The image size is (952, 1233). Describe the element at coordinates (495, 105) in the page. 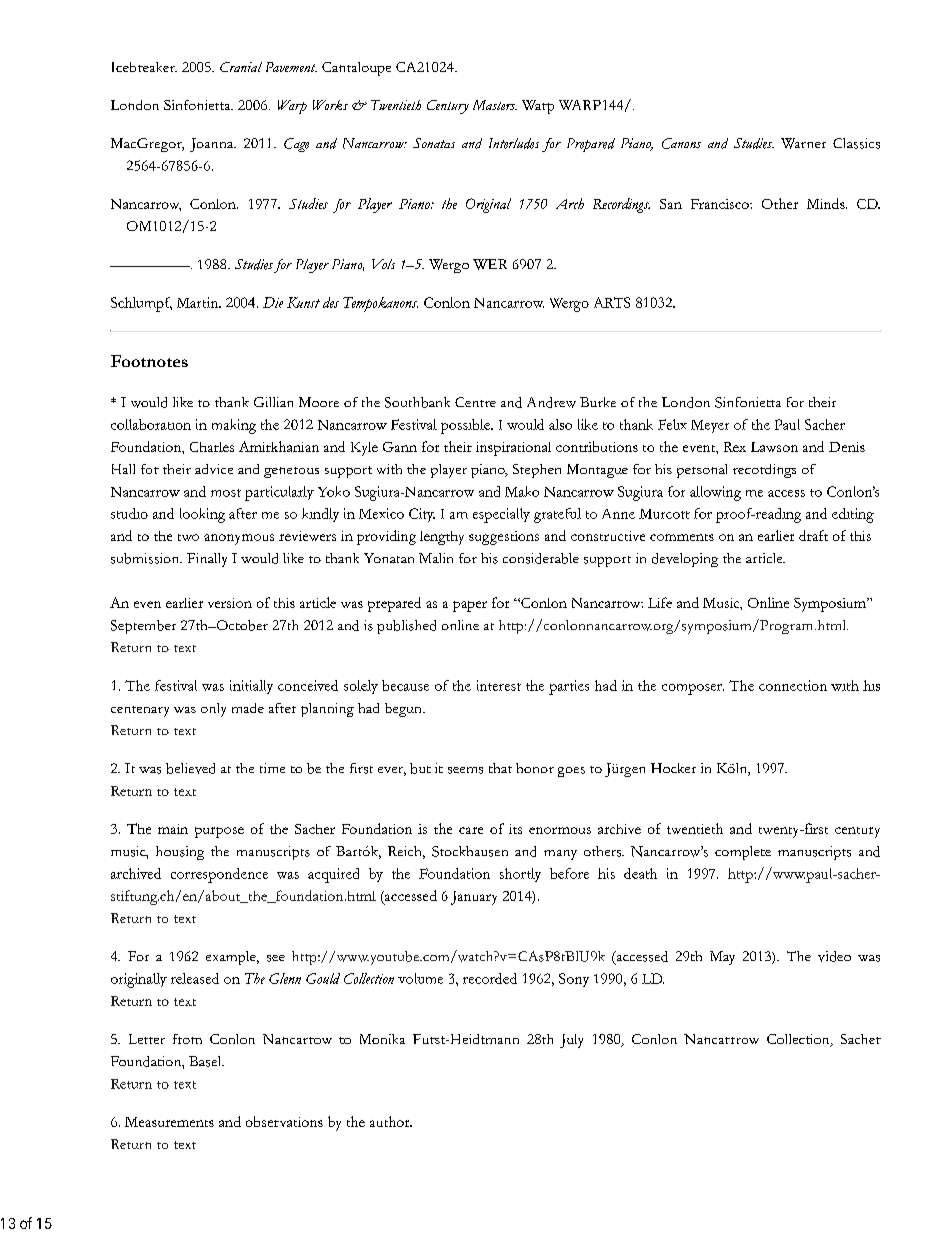

I see `Masters` at that location.
